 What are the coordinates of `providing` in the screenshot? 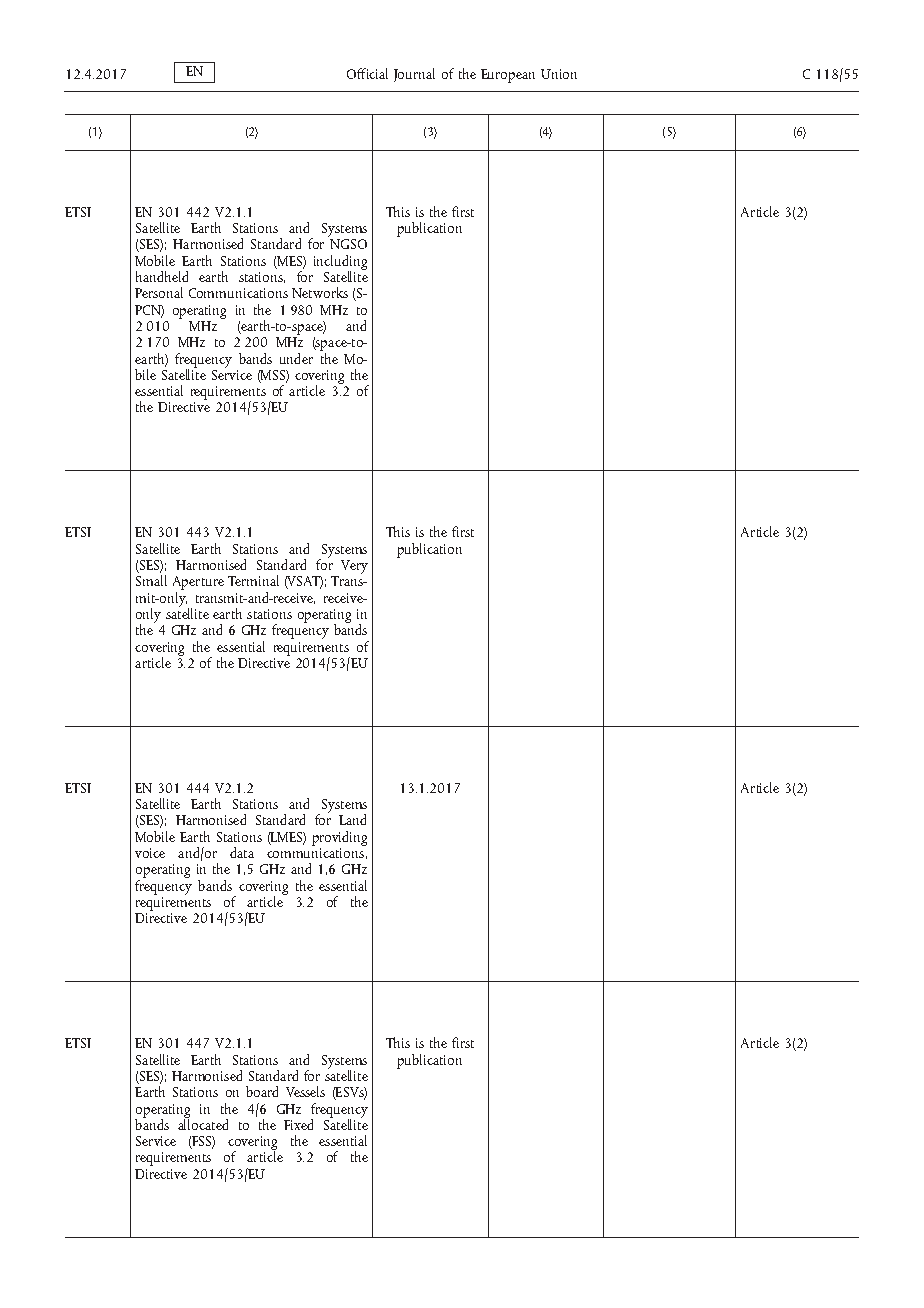 It's located at (339, 838).
